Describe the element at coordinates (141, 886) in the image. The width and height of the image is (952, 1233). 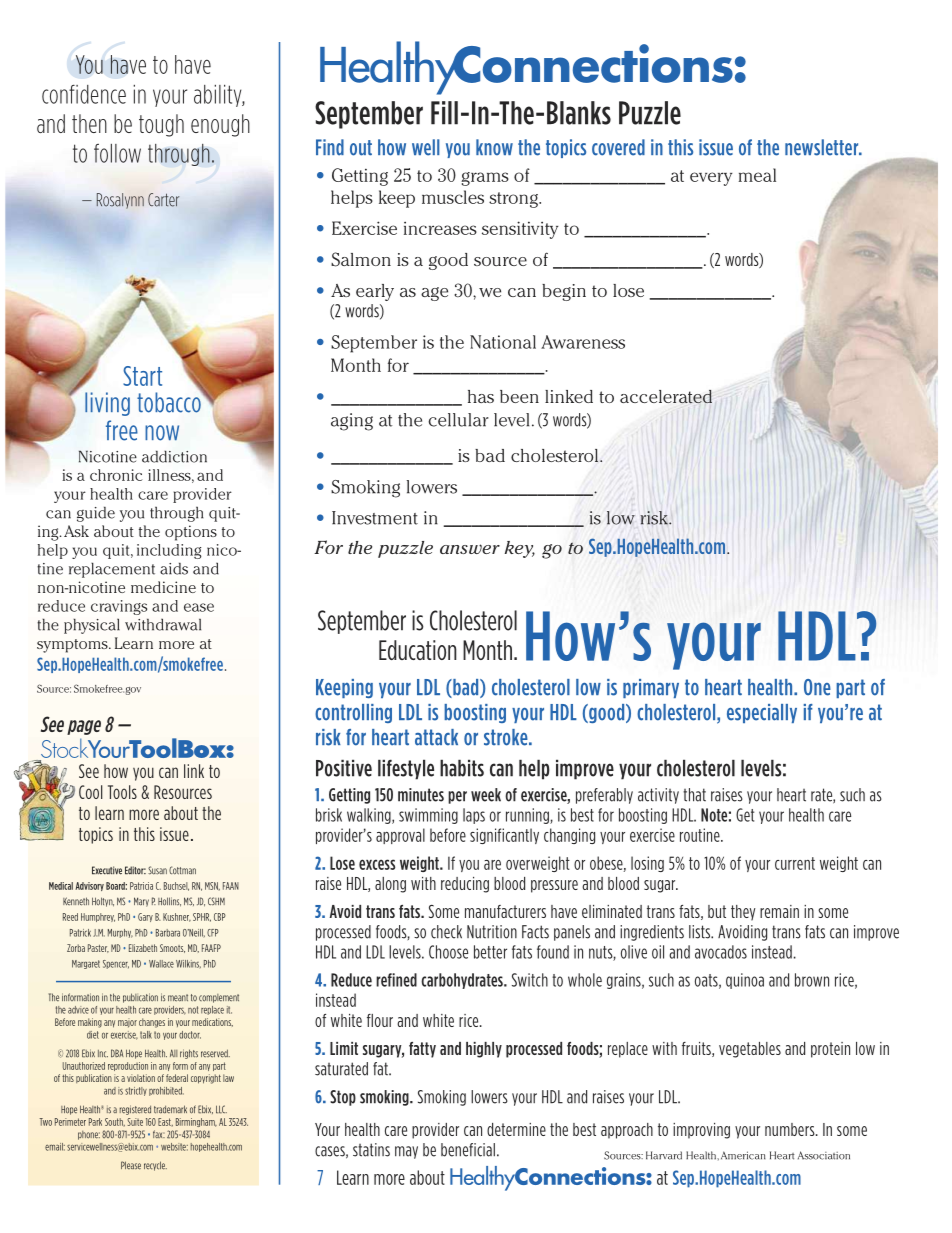
I see `Patricia` at that location.
